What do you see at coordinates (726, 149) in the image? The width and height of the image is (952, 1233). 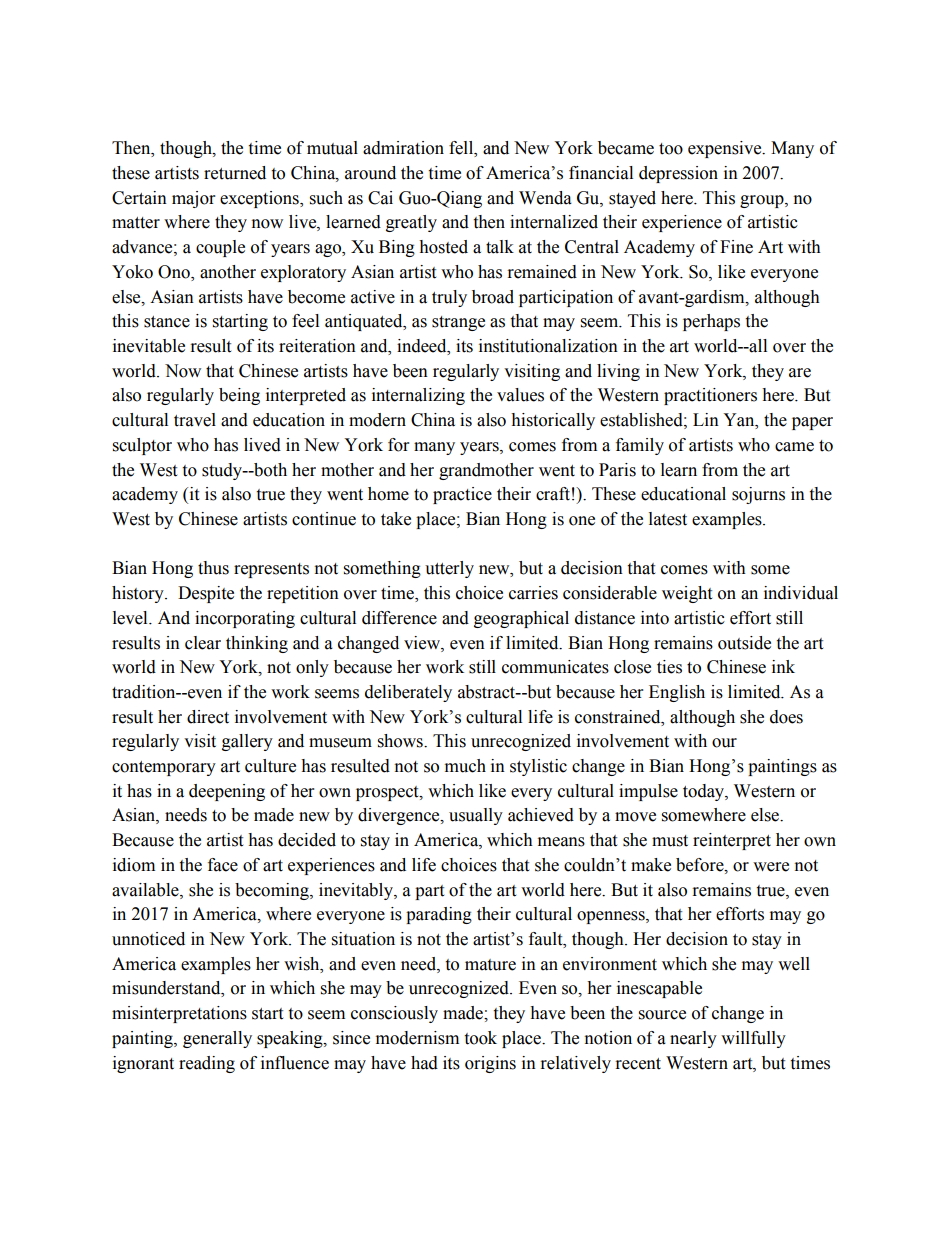 I see `expensive` at bounding box center [726, 149].
